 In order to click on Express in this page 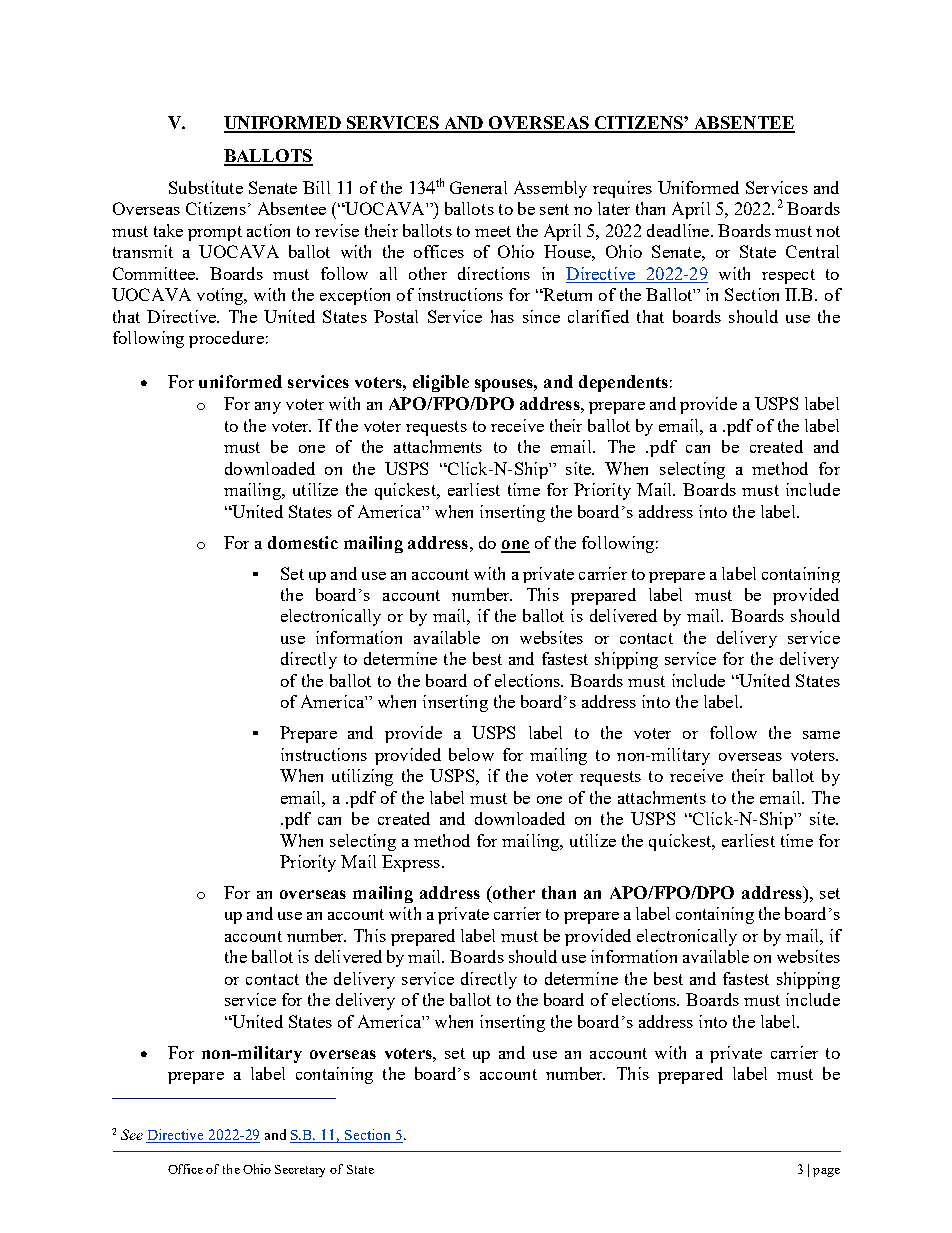, I will do `click(412, 863)`.
